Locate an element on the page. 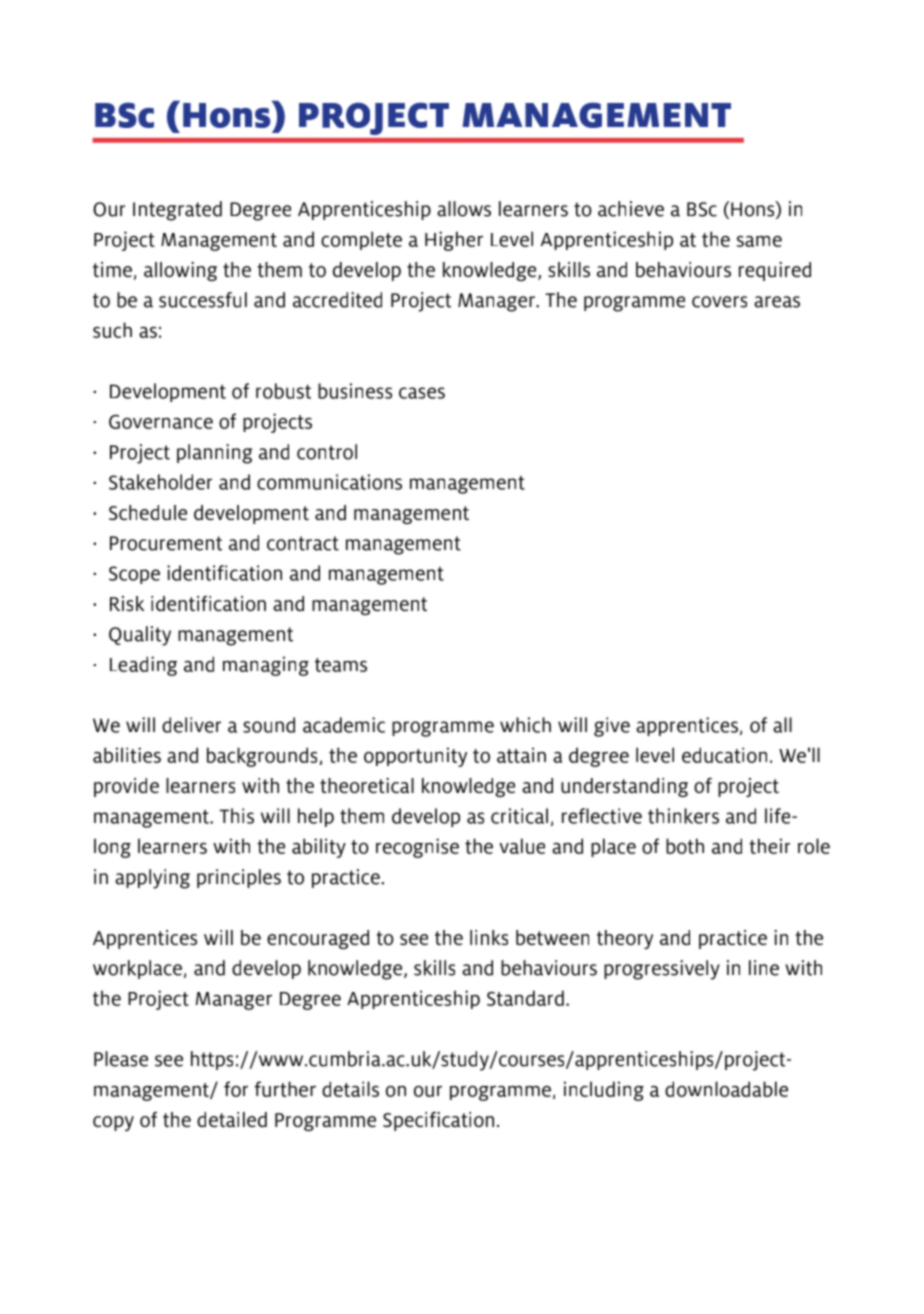 The width and height of the page is (924, 1314). same is located at coordinates (759, 241).
